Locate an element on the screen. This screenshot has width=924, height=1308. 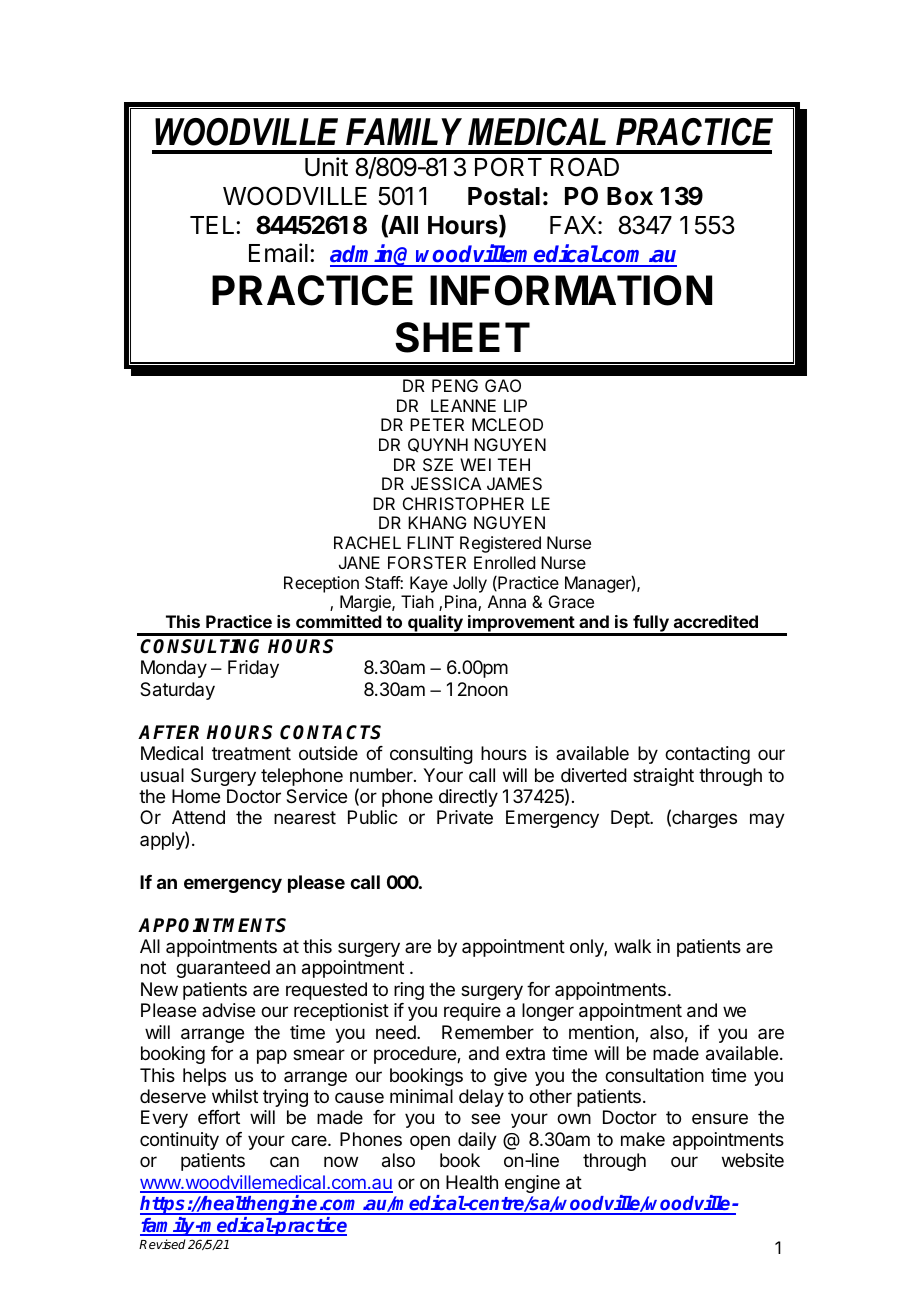
daily is located at coordinates (477, 1141).
